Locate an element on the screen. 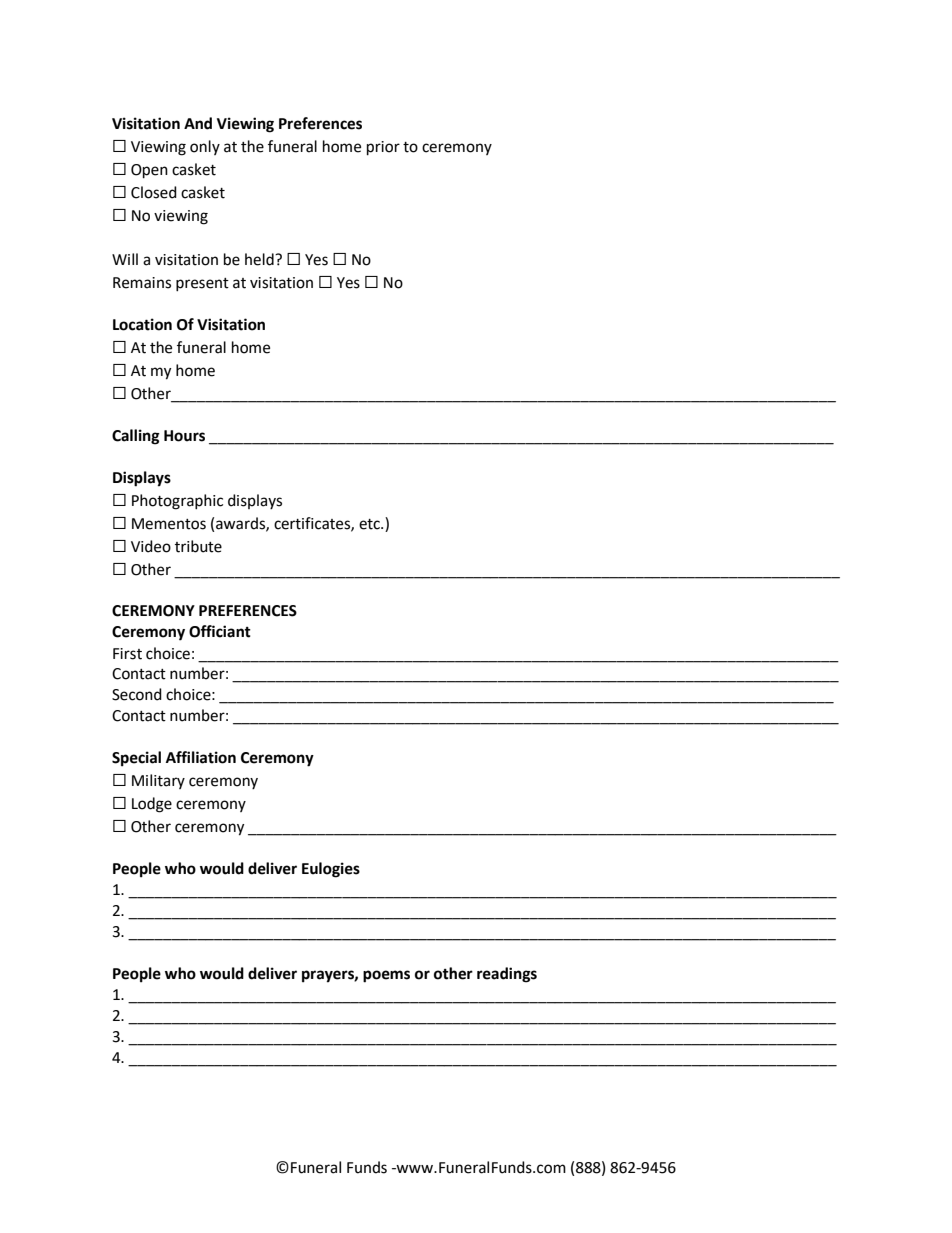 The image size is (952, 1233). held is located at coordinates (260, 259).
